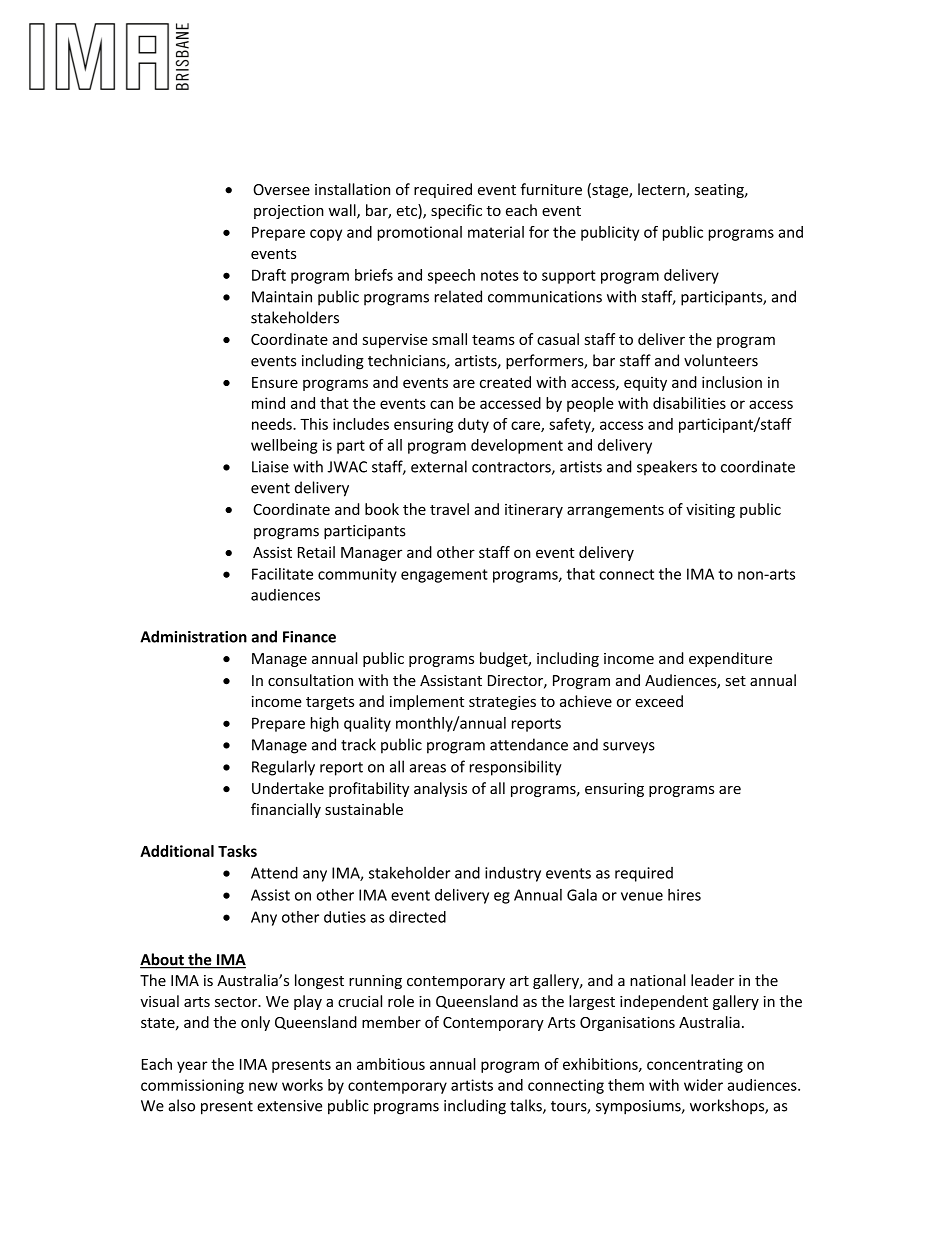 The image size is (952, 1233). Describe the element at coordinates (695, 1065) in the screenshot. I see `concentrating` at that location.
